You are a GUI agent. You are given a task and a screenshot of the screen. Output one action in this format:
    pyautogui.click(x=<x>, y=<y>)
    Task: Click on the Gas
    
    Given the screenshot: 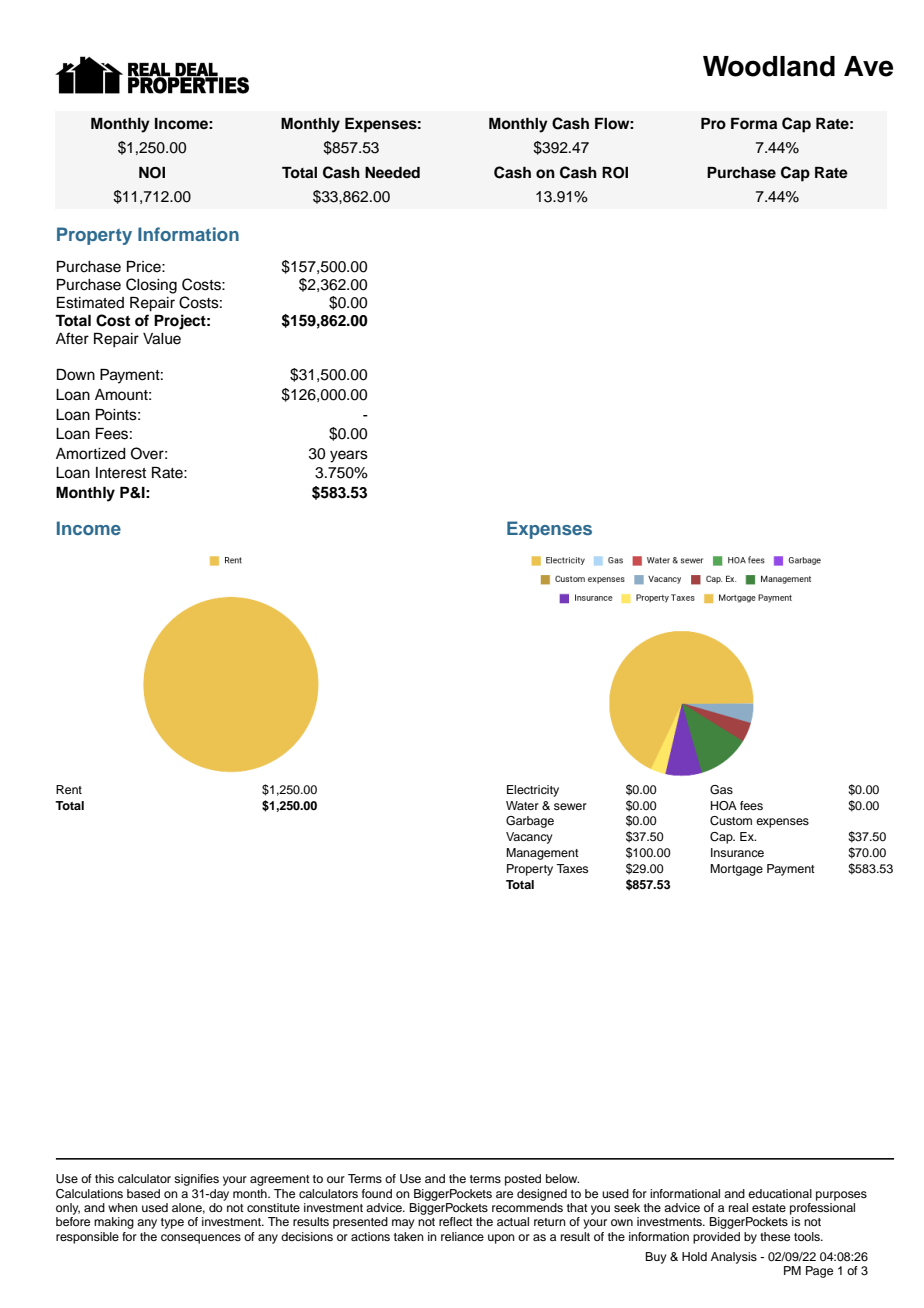 What is the action you would take?
    pyautogui.click(x=721, y=790)
